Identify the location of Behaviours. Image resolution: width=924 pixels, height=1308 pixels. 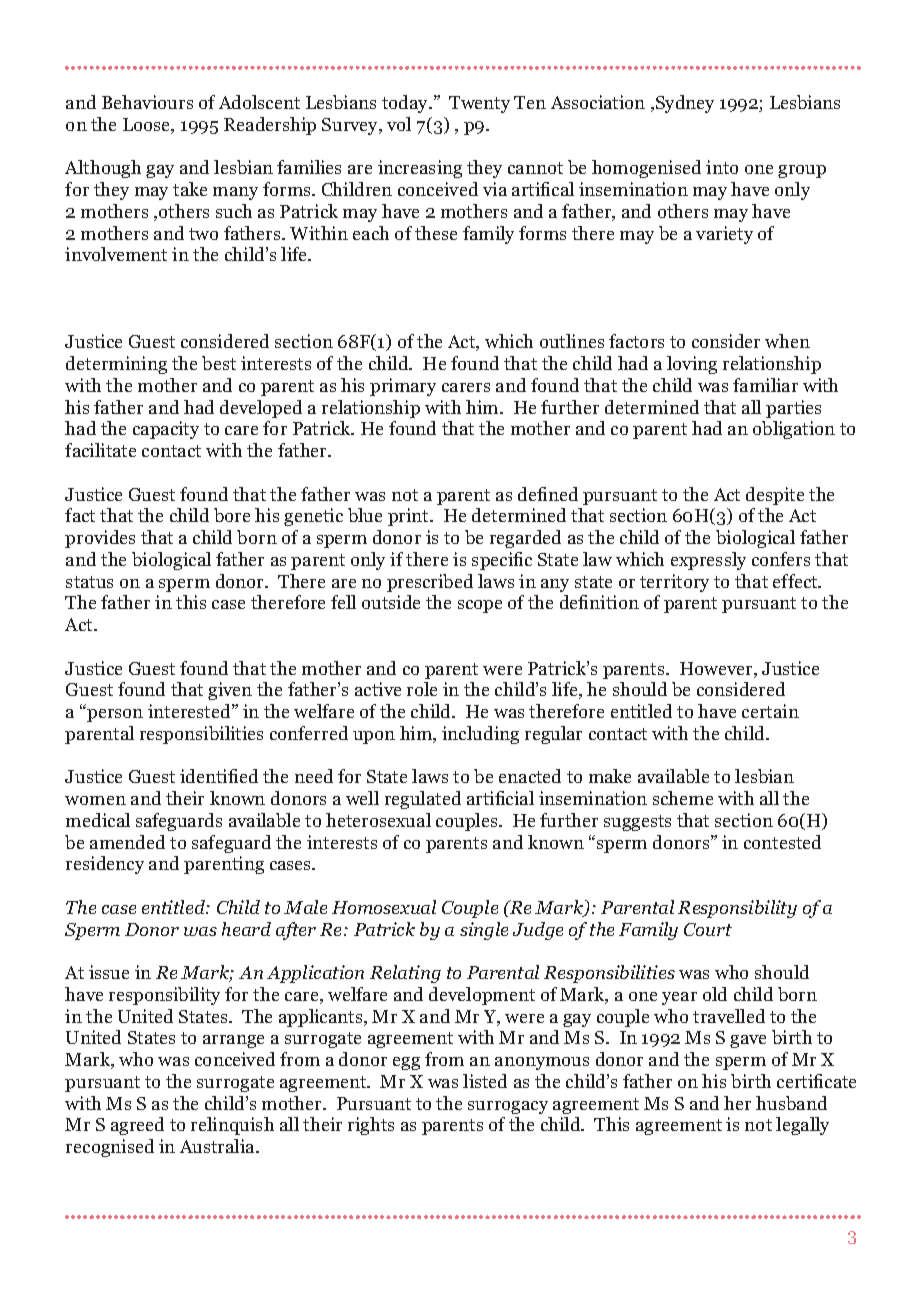
(147, 102).
